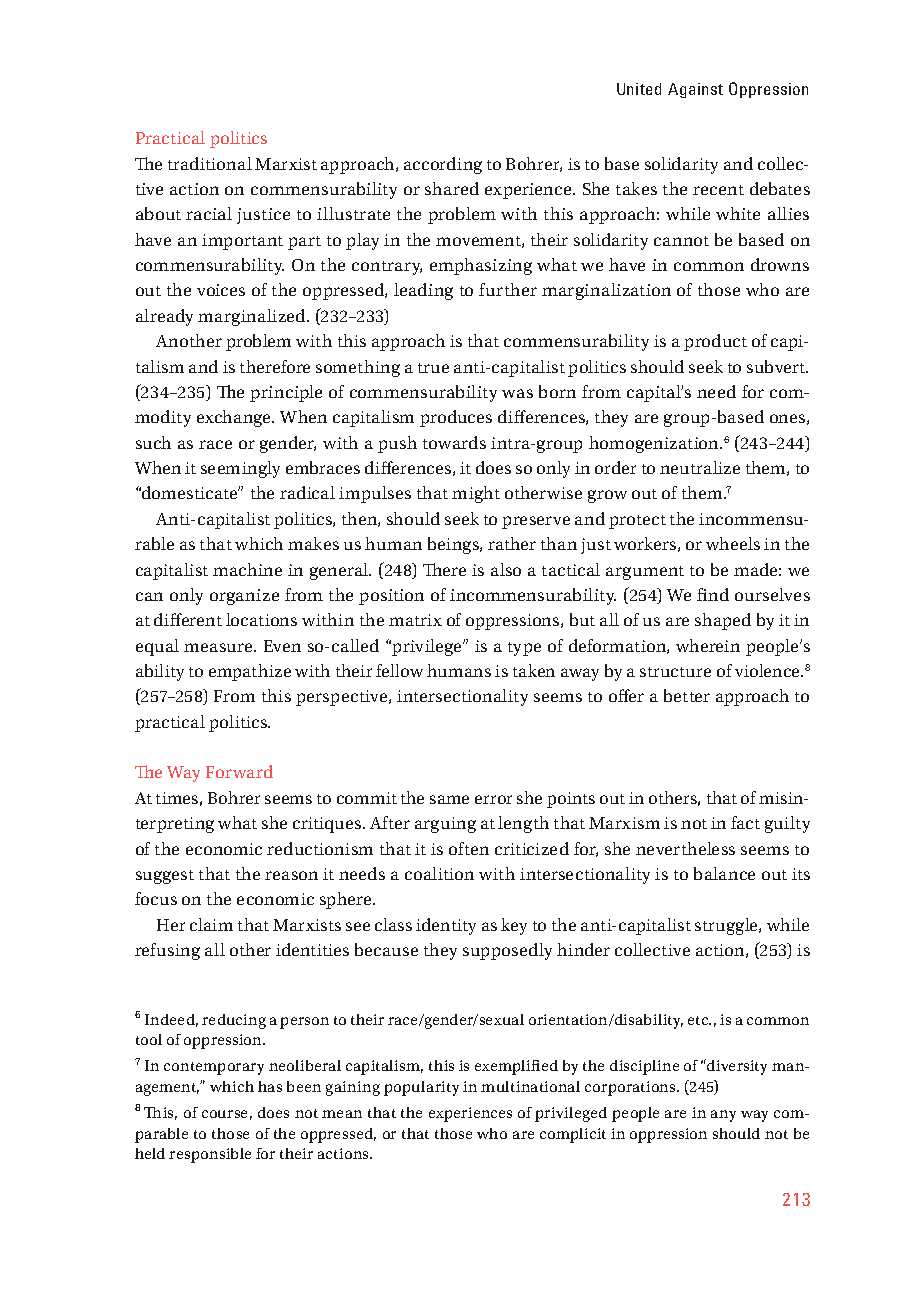 This image has width=924, height=1303. I want to click on according, so click(443, 165).
